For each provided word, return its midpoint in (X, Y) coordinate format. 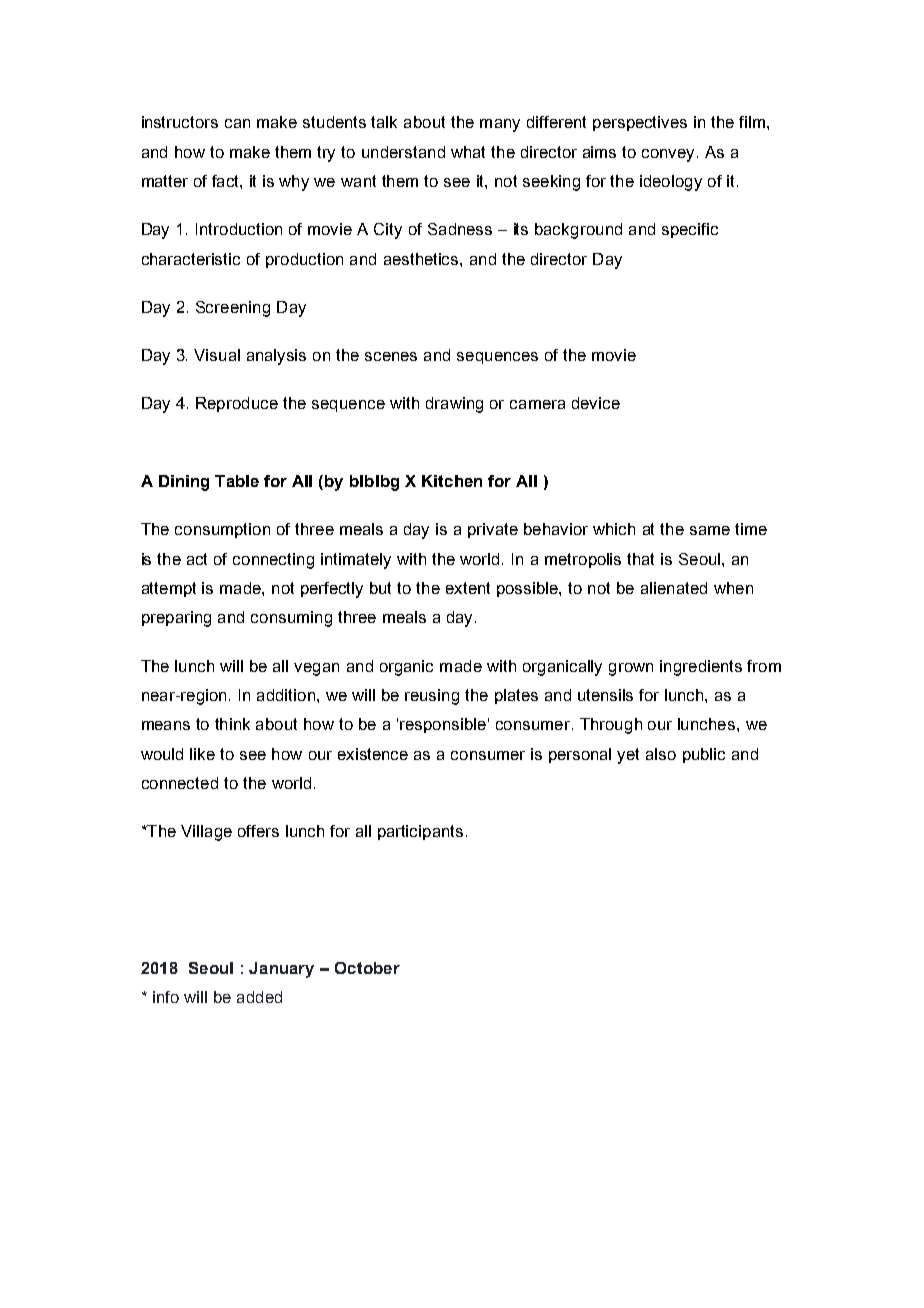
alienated (674, 588)
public (704, 755)
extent (468, 588)
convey (670, 155)
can (237, 123)
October (367, 968)
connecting (273, 561)
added (259, 997)
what (468, 152)
